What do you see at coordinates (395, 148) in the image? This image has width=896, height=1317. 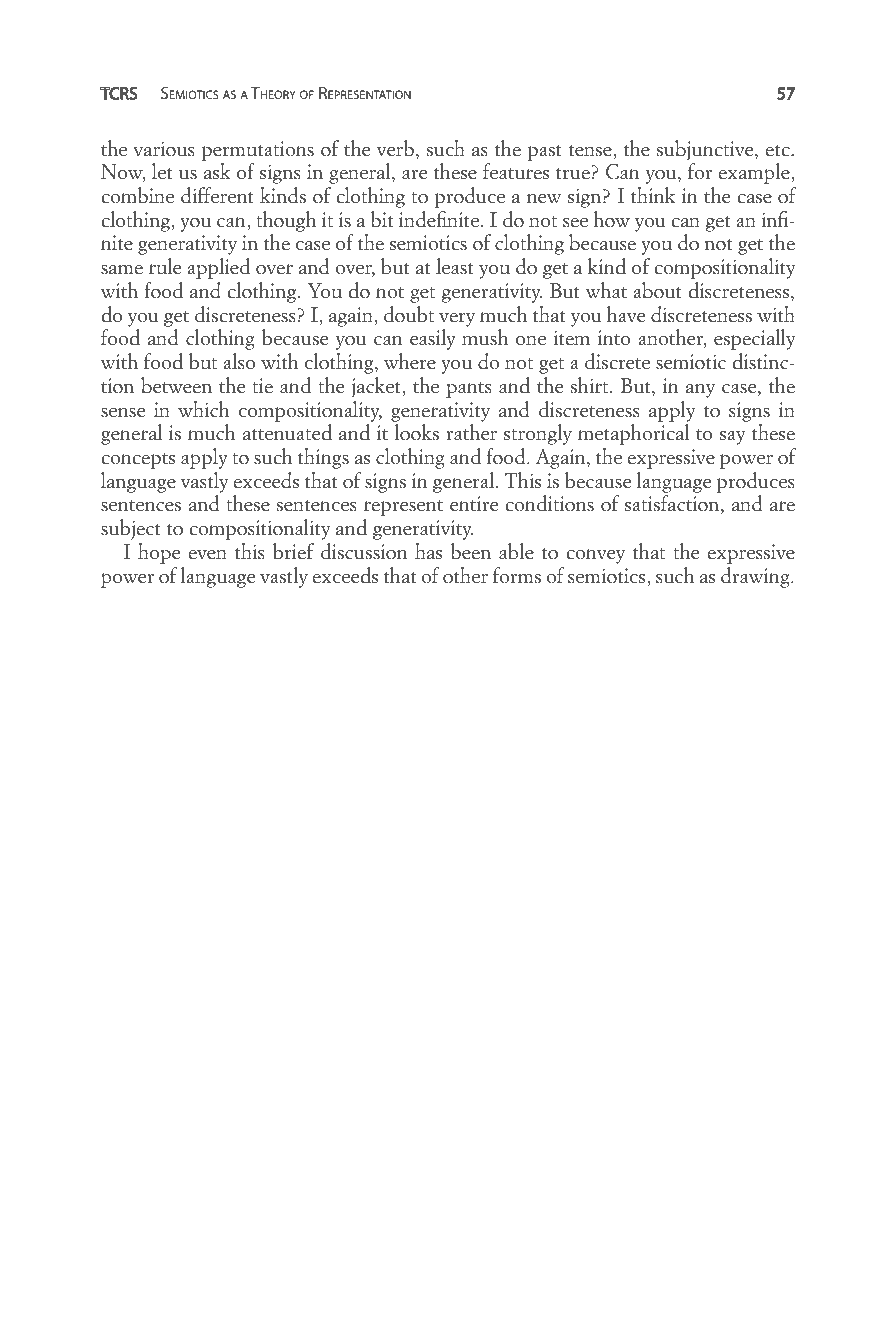 I see `verb` at bounding box center [395, 148].
